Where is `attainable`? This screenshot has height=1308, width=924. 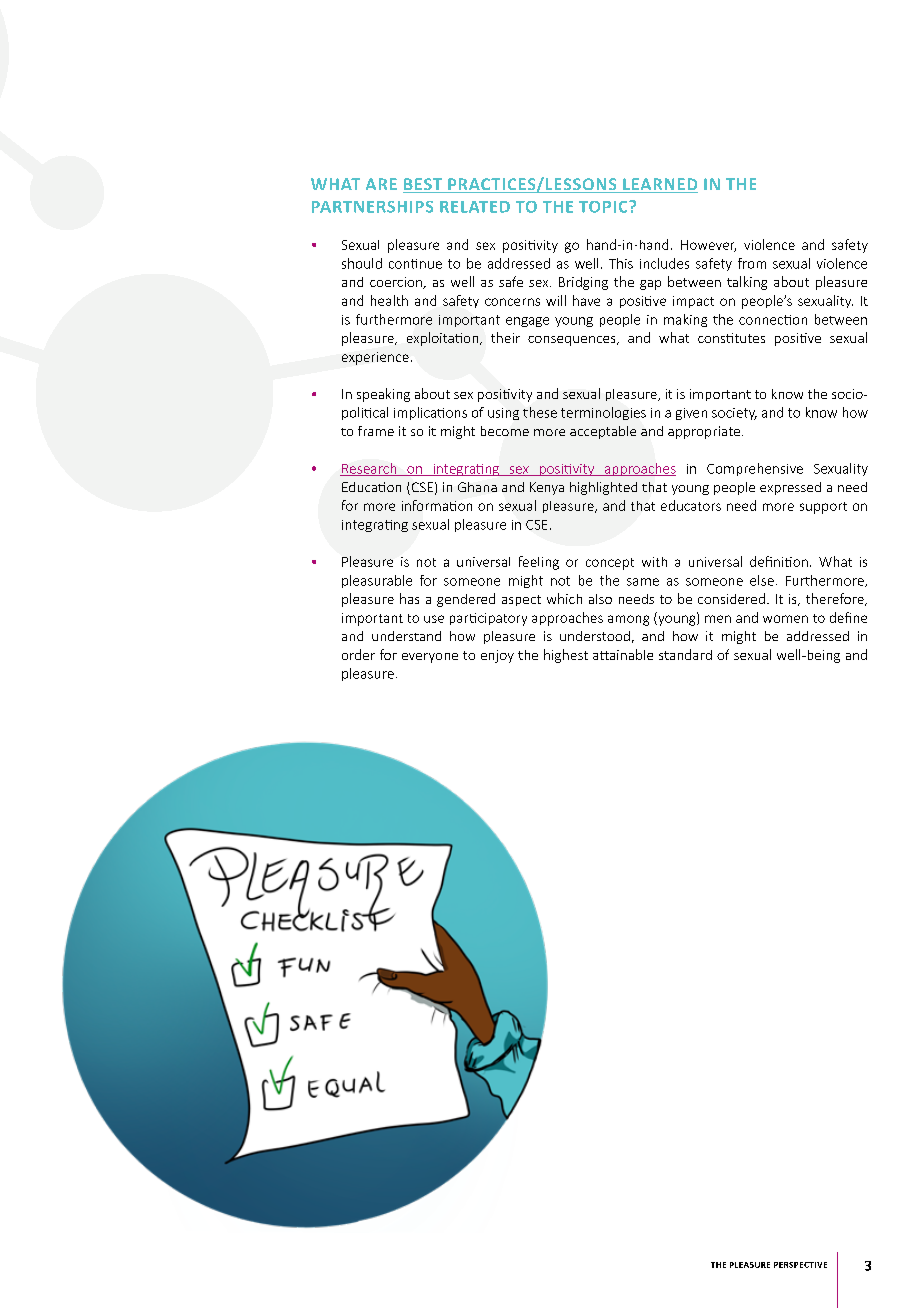
attainable is located at coordinates (623, 654).
